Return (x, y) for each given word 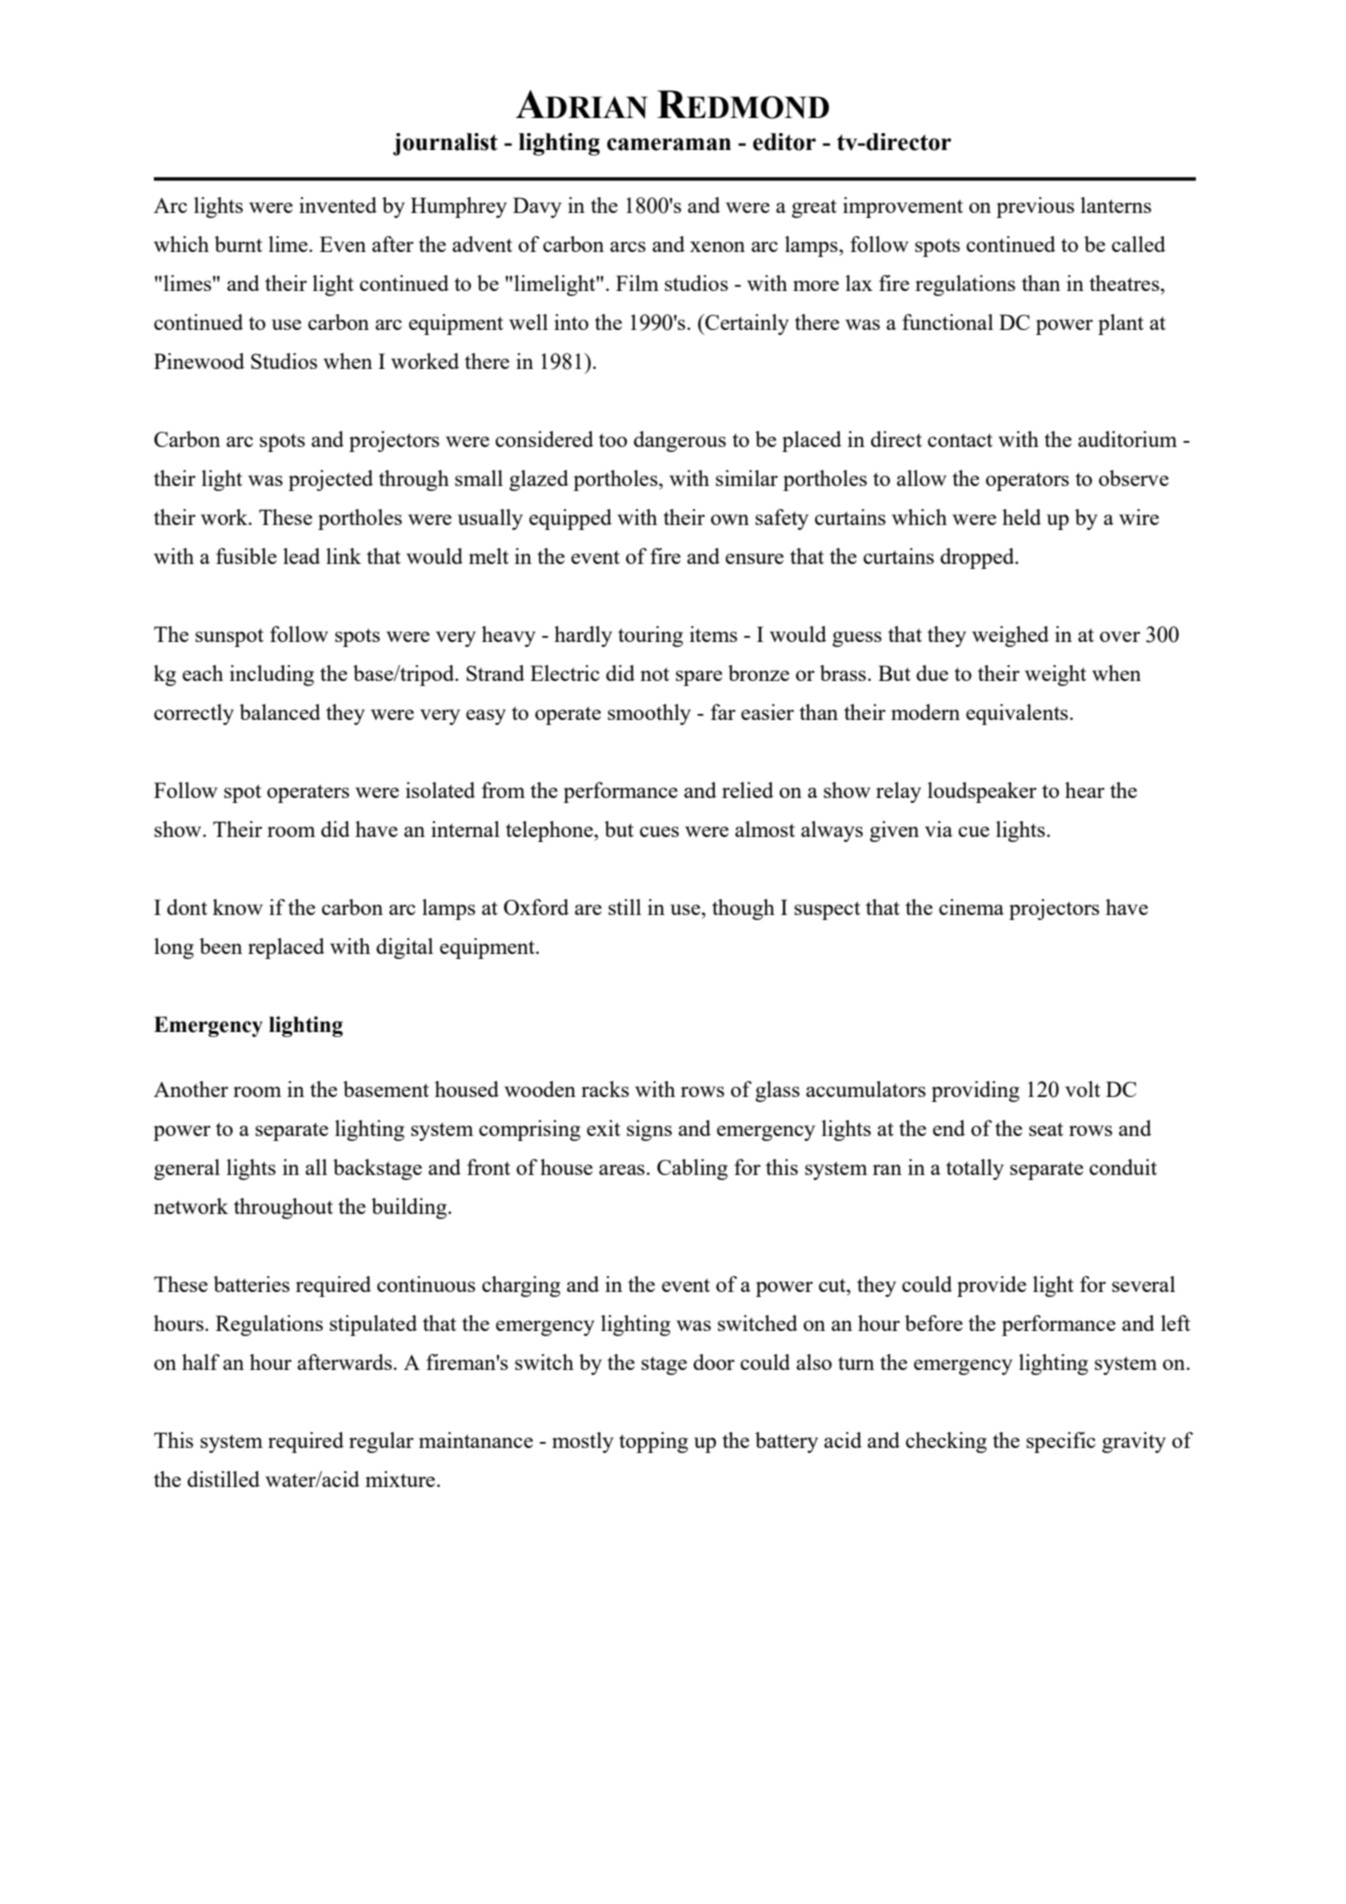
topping (653, 1442)
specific (1061, 1442)
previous (1035, 207)
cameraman (669, 144)
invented (338, 205)
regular (381, 1442)
